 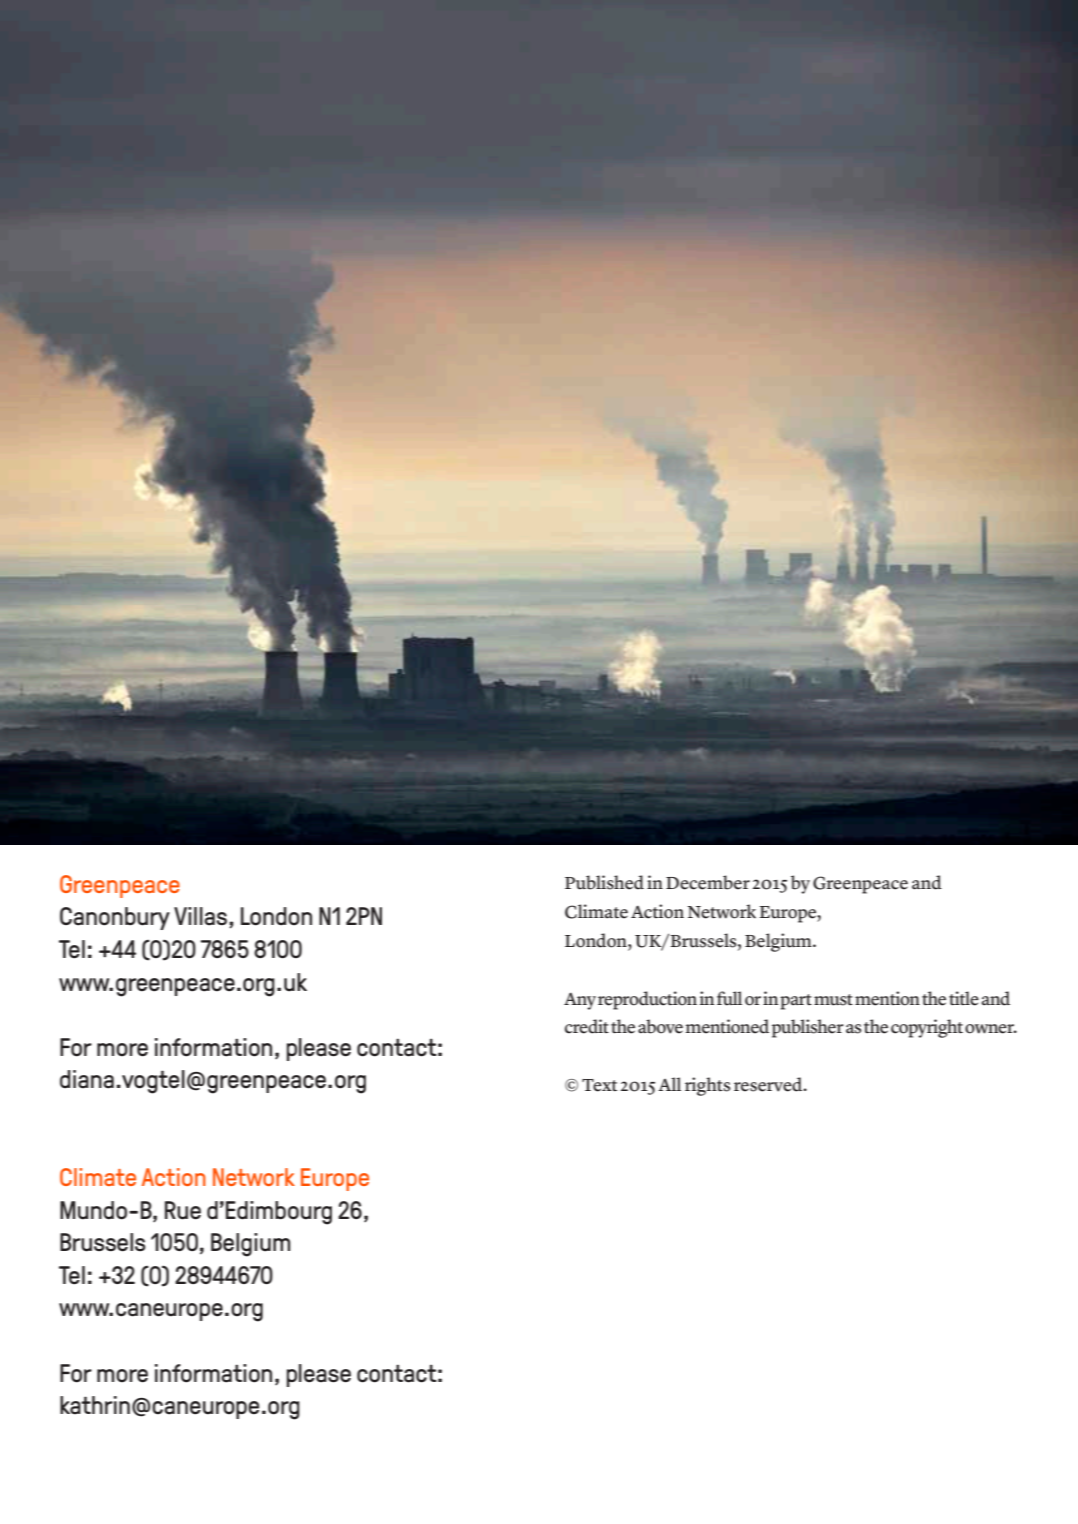 What do you see at coordinates (708, 1086) in the document?
I see `rights` at bounding box center [708, 1086].
